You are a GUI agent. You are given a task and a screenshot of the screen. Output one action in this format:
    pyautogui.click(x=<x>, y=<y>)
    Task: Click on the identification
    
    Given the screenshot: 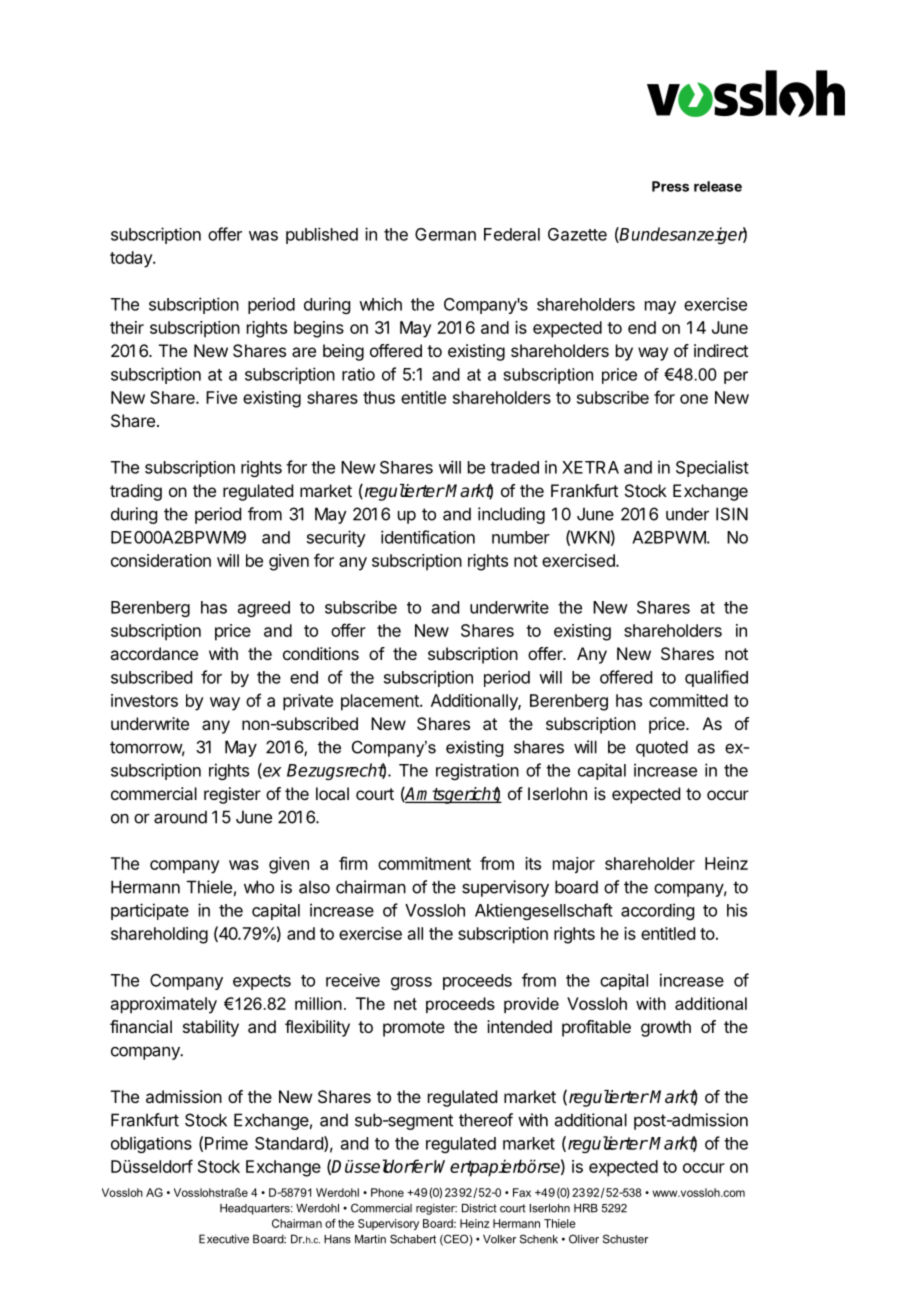 What is the action you would take?
    pyautogui.click(x=428, y=537)
